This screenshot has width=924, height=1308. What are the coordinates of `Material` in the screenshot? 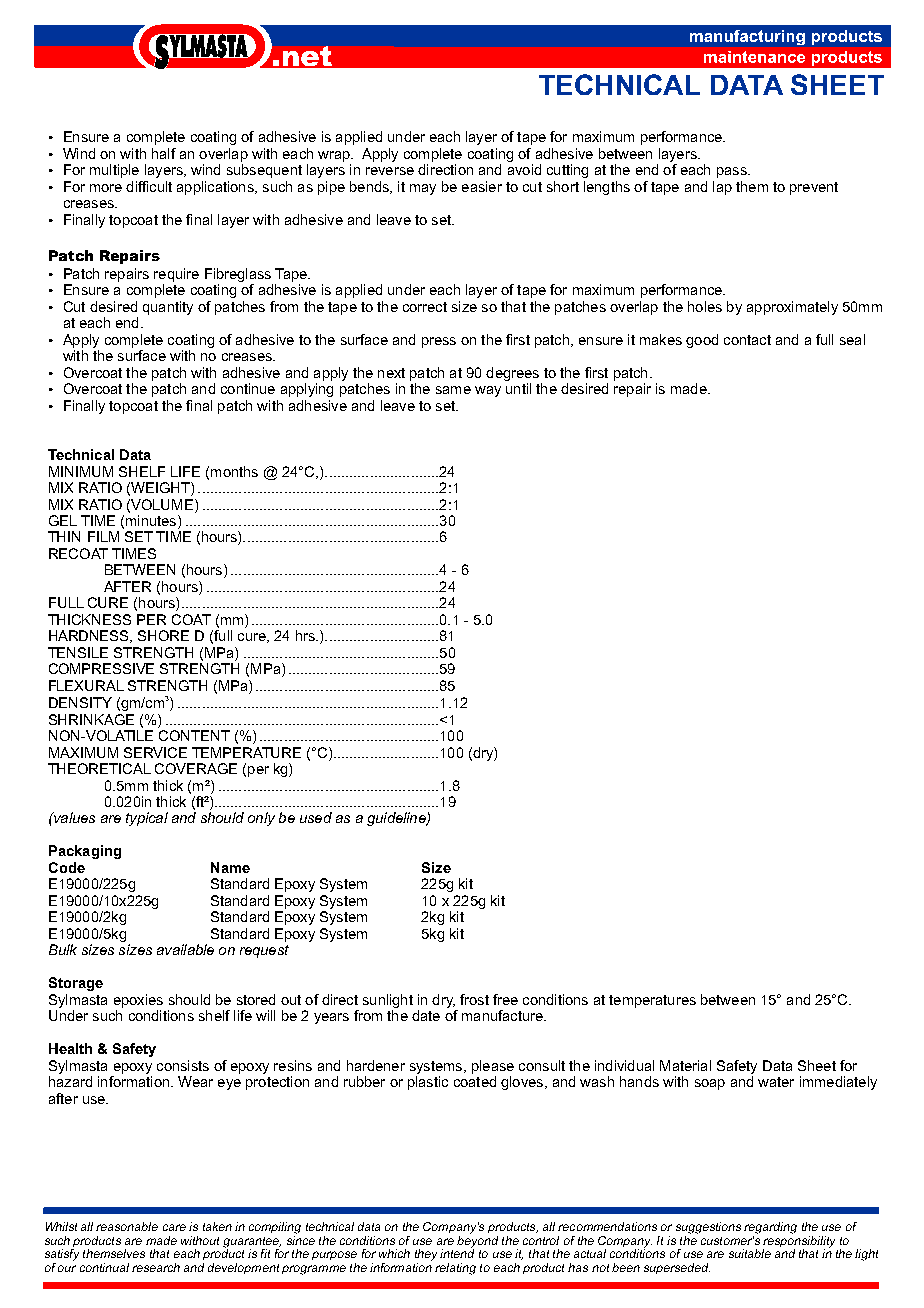 It's located at (685, 1065).
